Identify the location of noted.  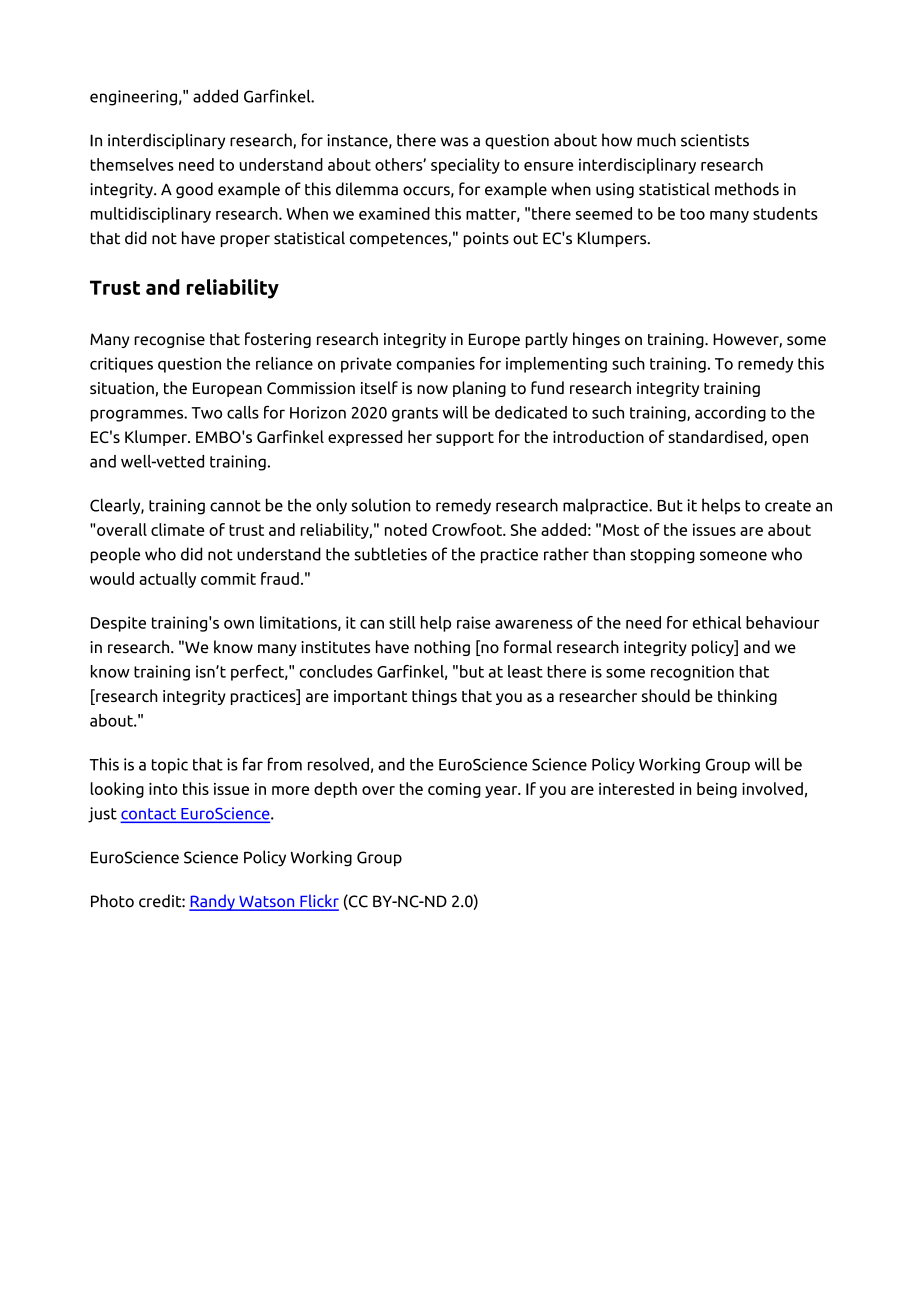
(406, 529).
